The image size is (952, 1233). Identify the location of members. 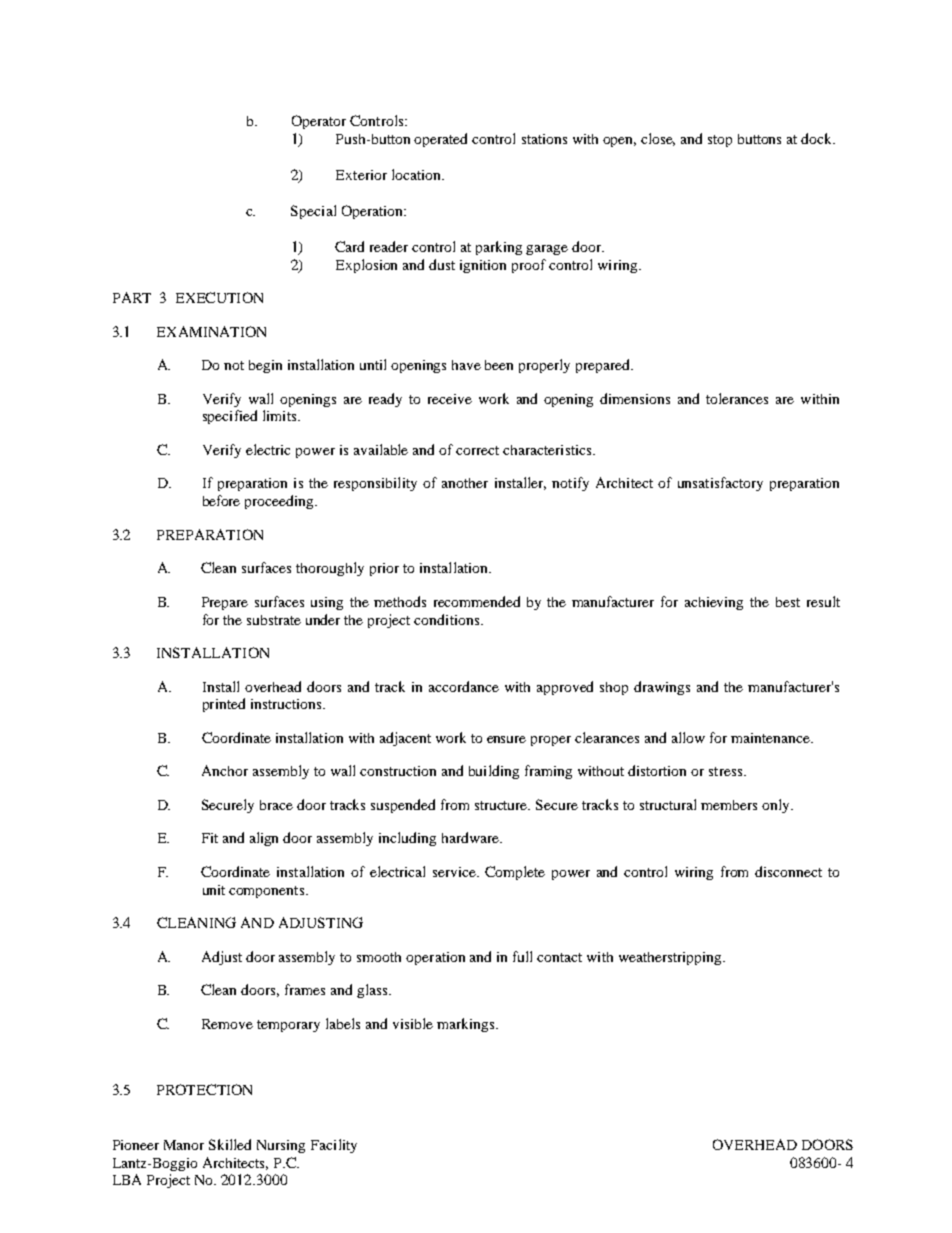
(729, 805).
